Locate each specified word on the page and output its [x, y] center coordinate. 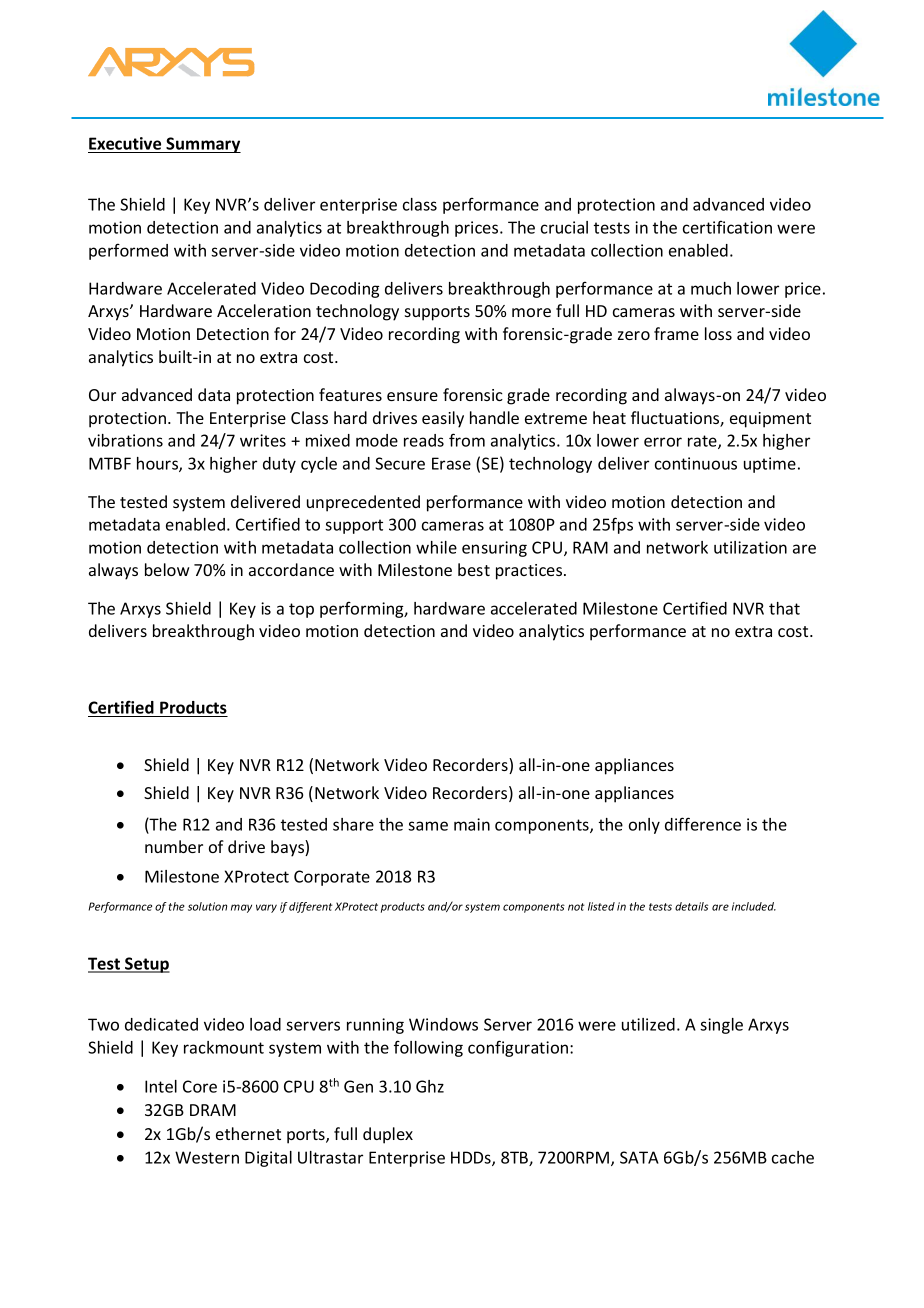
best [474, 569]
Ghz [430, 1086]
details [691, 906]
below [167, 569]
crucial [564, 227]
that [784, 608]
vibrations [125, 440]
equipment [770, 420]
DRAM [213, 1110]
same [428, 826]
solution [207, 906]
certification [727, 227]
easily [443, 419]
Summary [203, 145]
